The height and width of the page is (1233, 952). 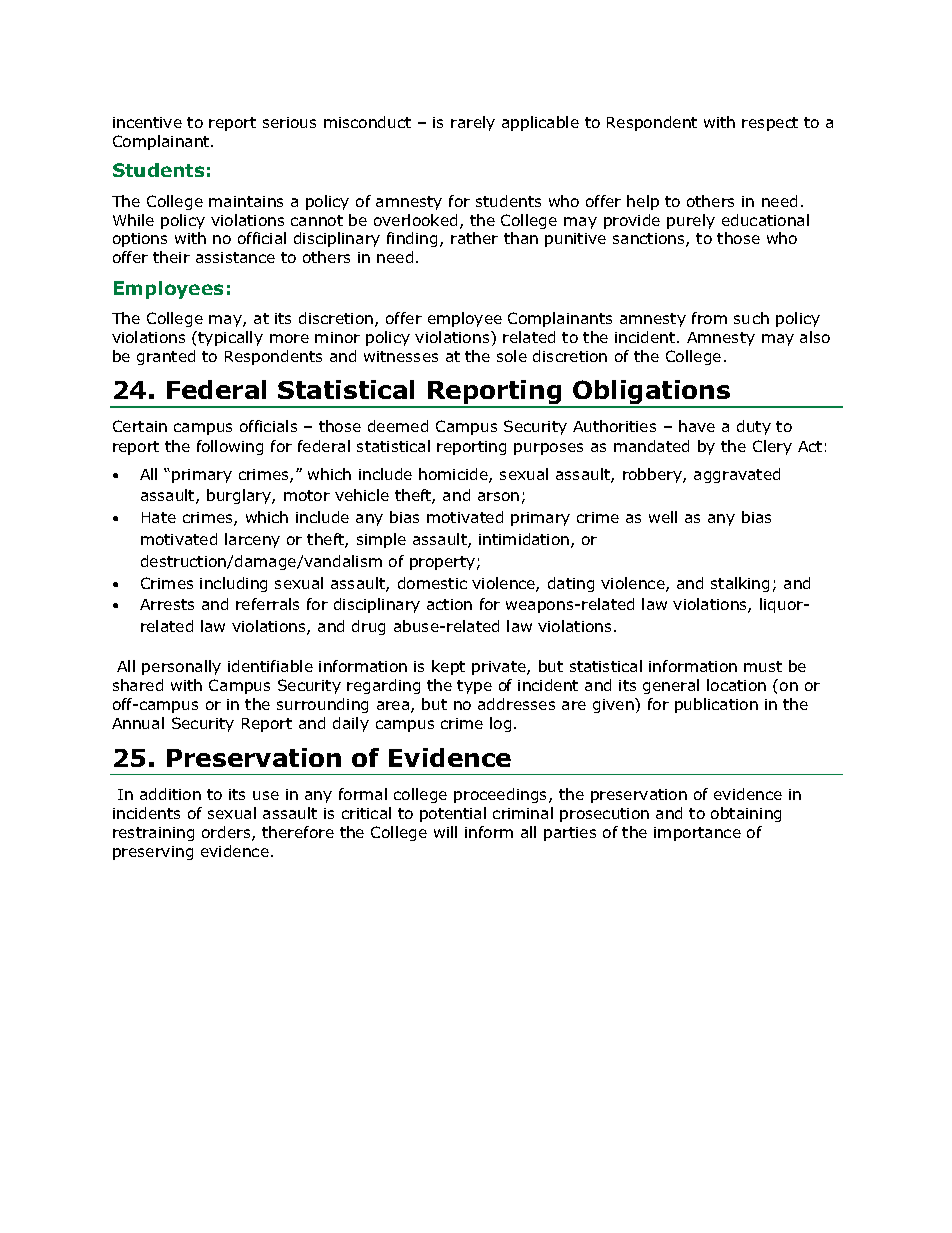 I want to click on respect, so click(x=770, y=124).
